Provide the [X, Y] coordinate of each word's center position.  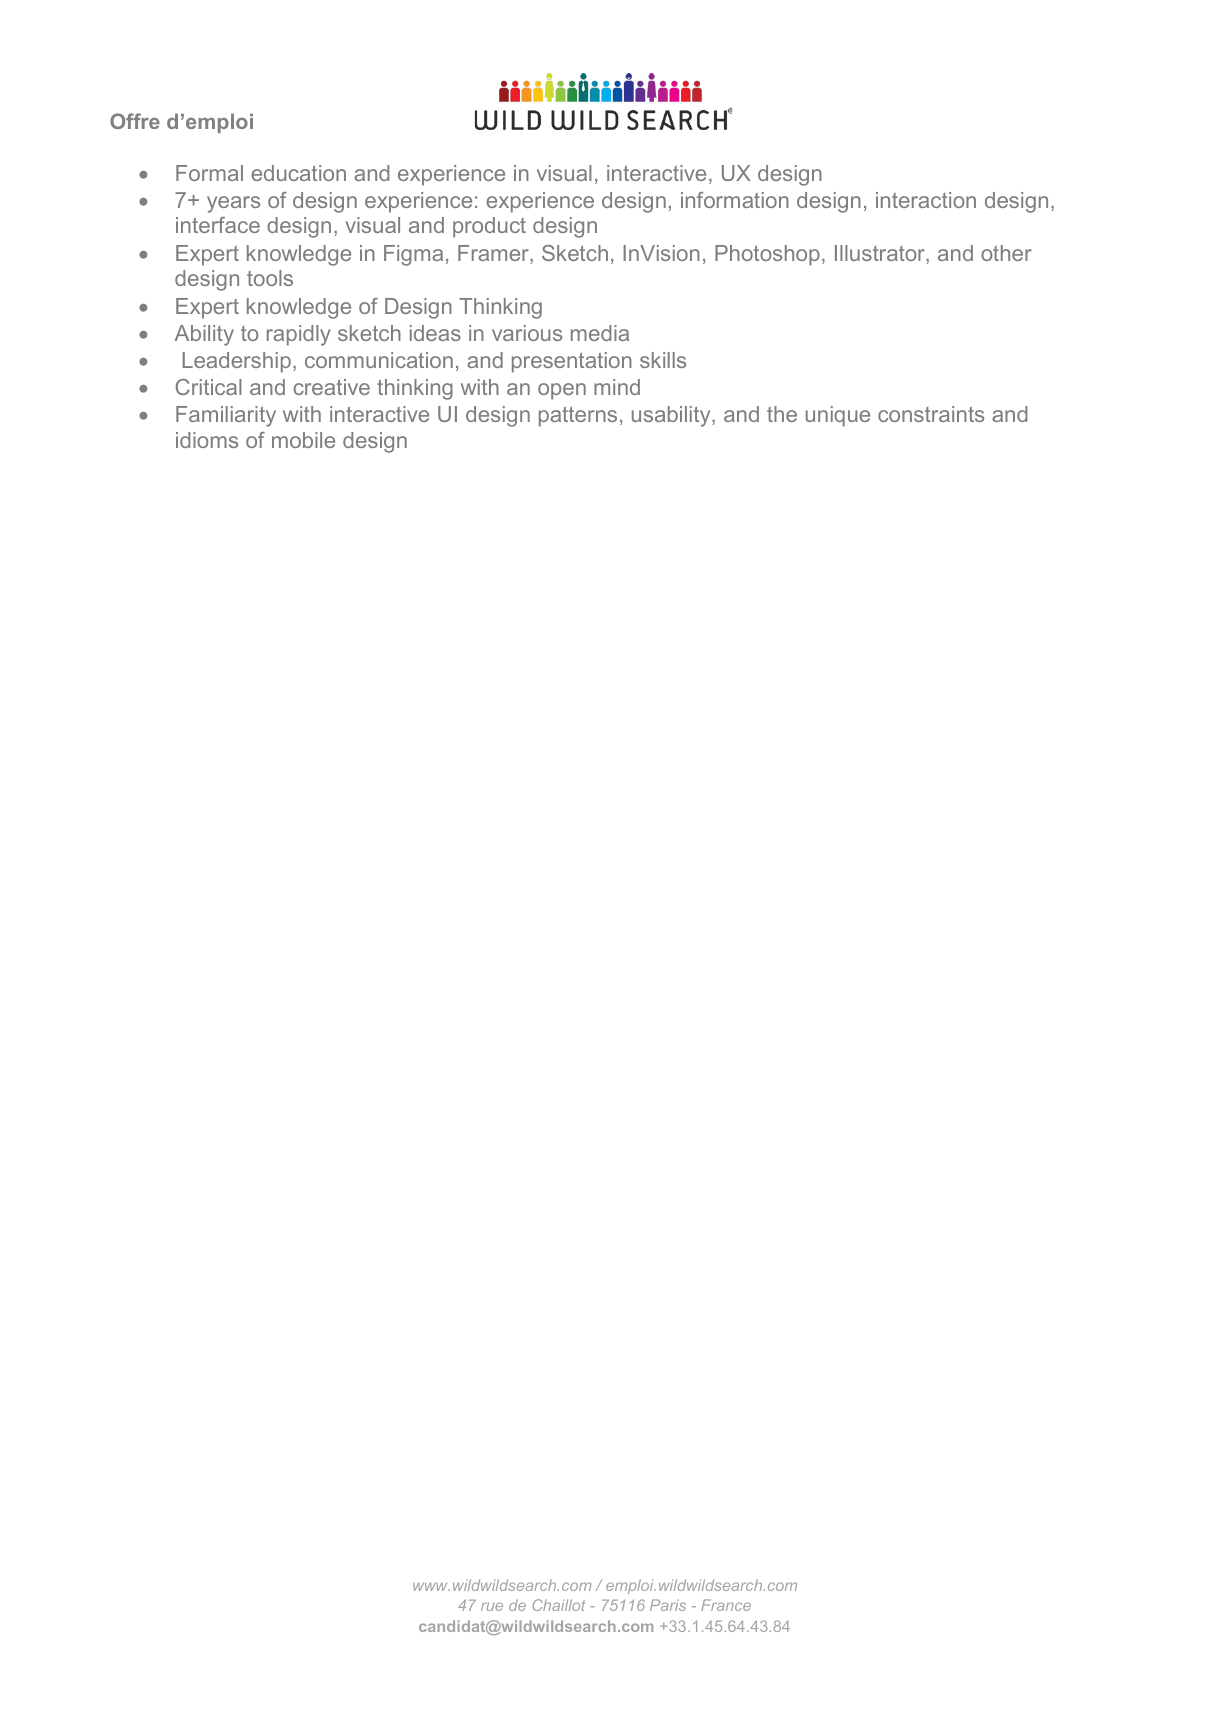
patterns [578, 417]
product [489, 227]
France [726, 1605]
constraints [931, 414]
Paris [668, 1605]
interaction [926, 200]
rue [492, 1606]
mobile [303, 440]
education [298, 173]
